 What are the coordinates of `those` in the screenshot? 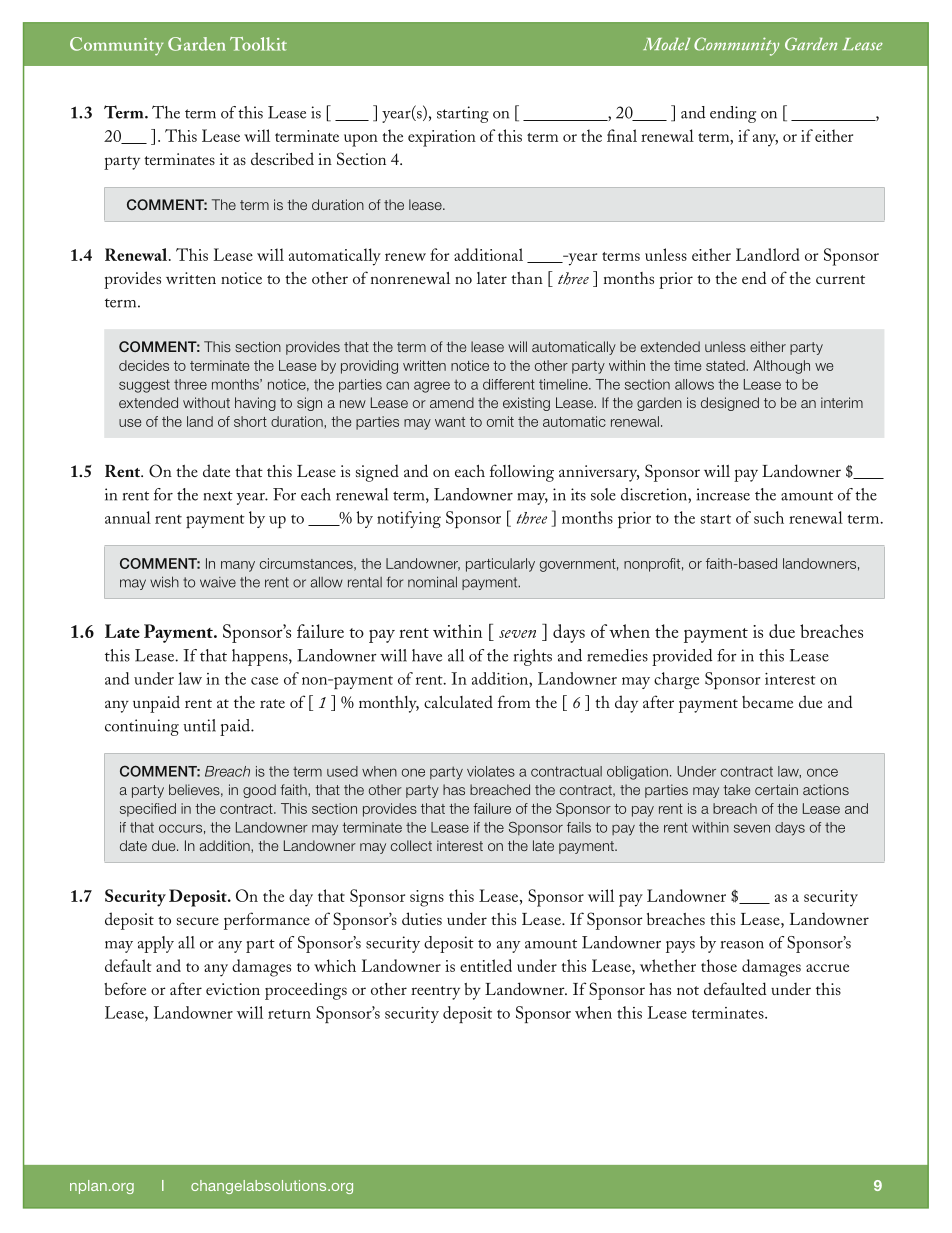 It's located at (719, 965).
